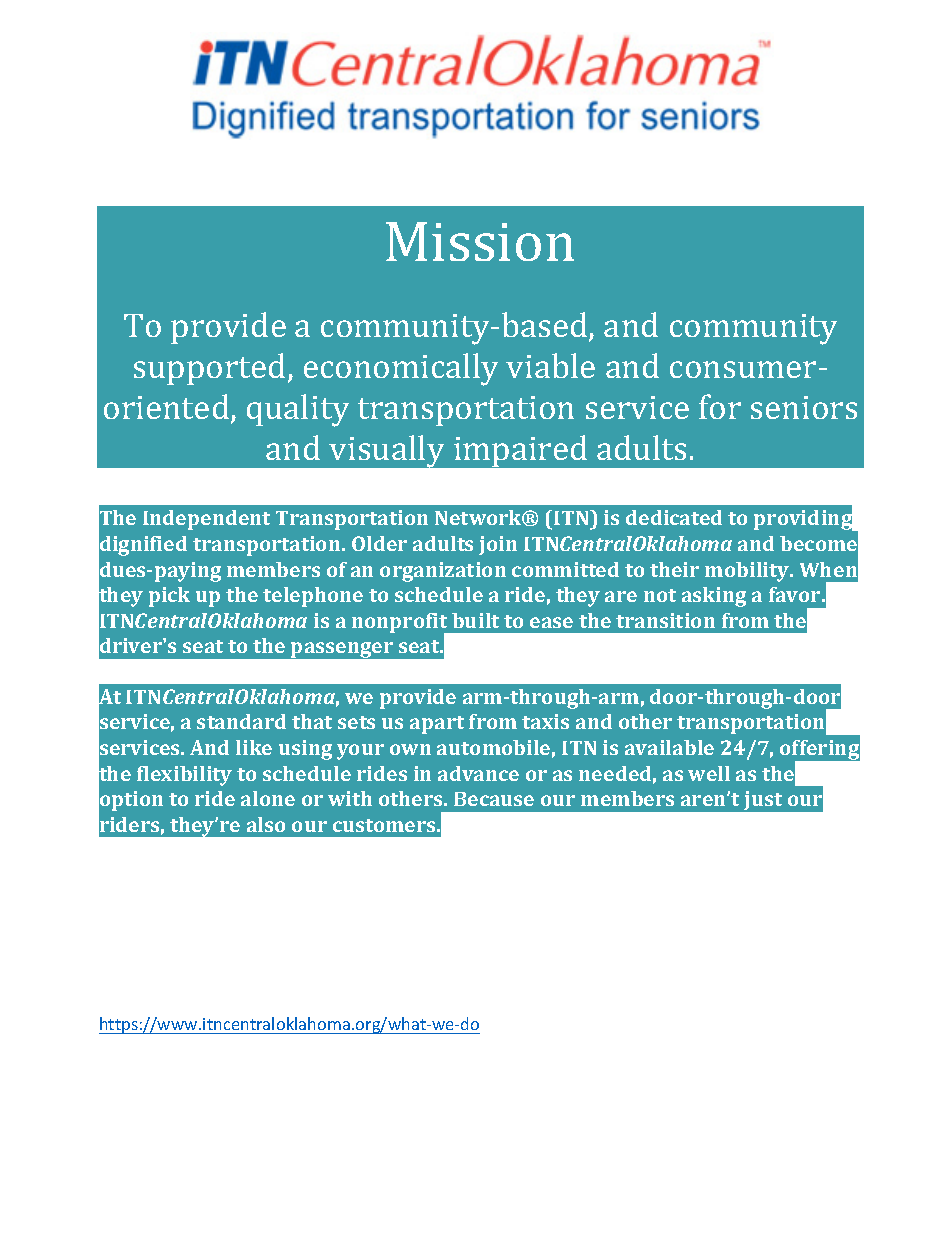 The image size is (952, 1233). Describe the element at coordinates (475, 620) in the screenshot. I see `built` at that location.
